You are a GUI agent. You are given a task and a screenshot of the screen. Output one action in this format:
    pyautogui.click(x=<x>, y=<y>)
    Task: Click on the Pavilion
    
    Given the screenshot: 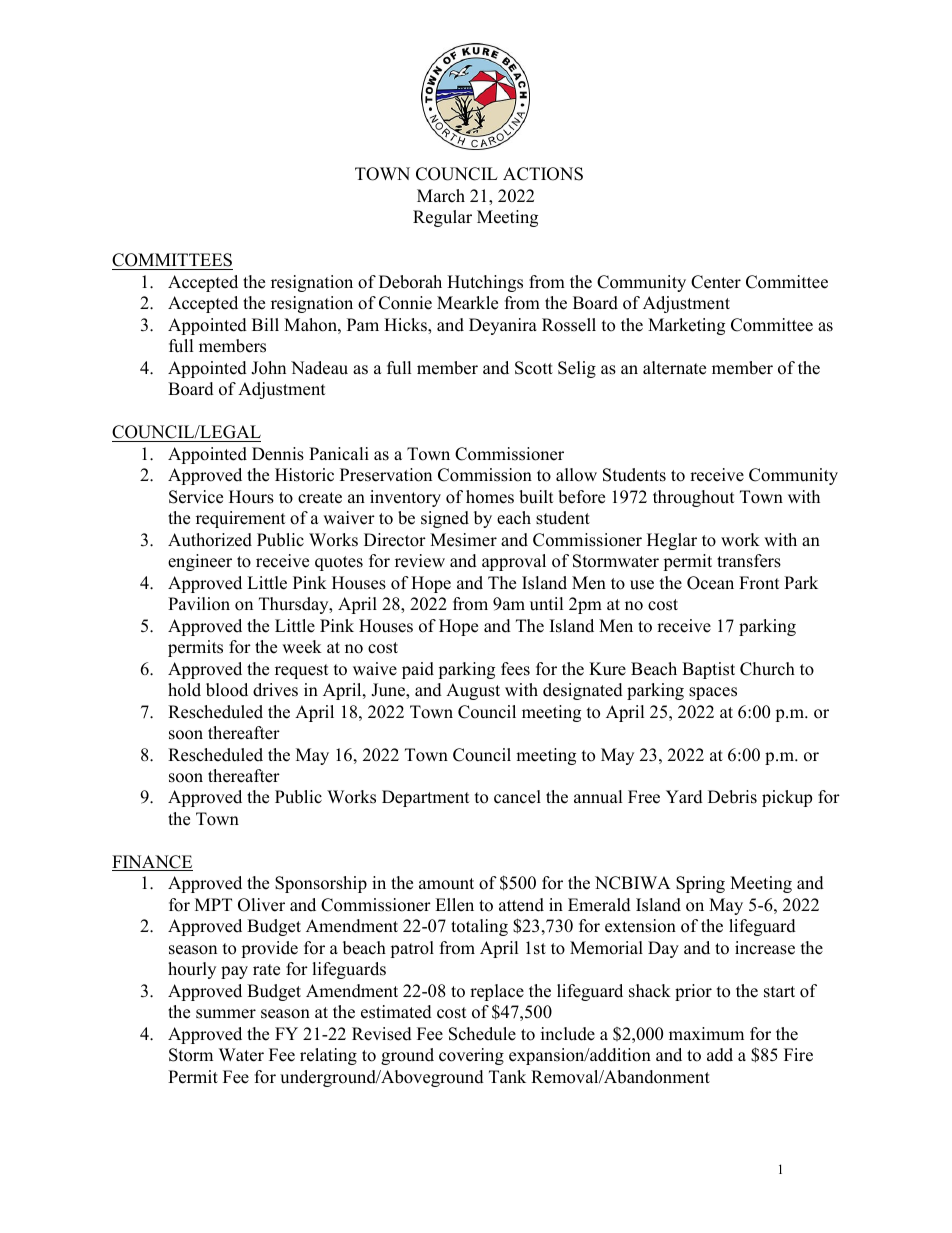 What is the action you would take?
    pyautogui.click(x=199, y=604)
